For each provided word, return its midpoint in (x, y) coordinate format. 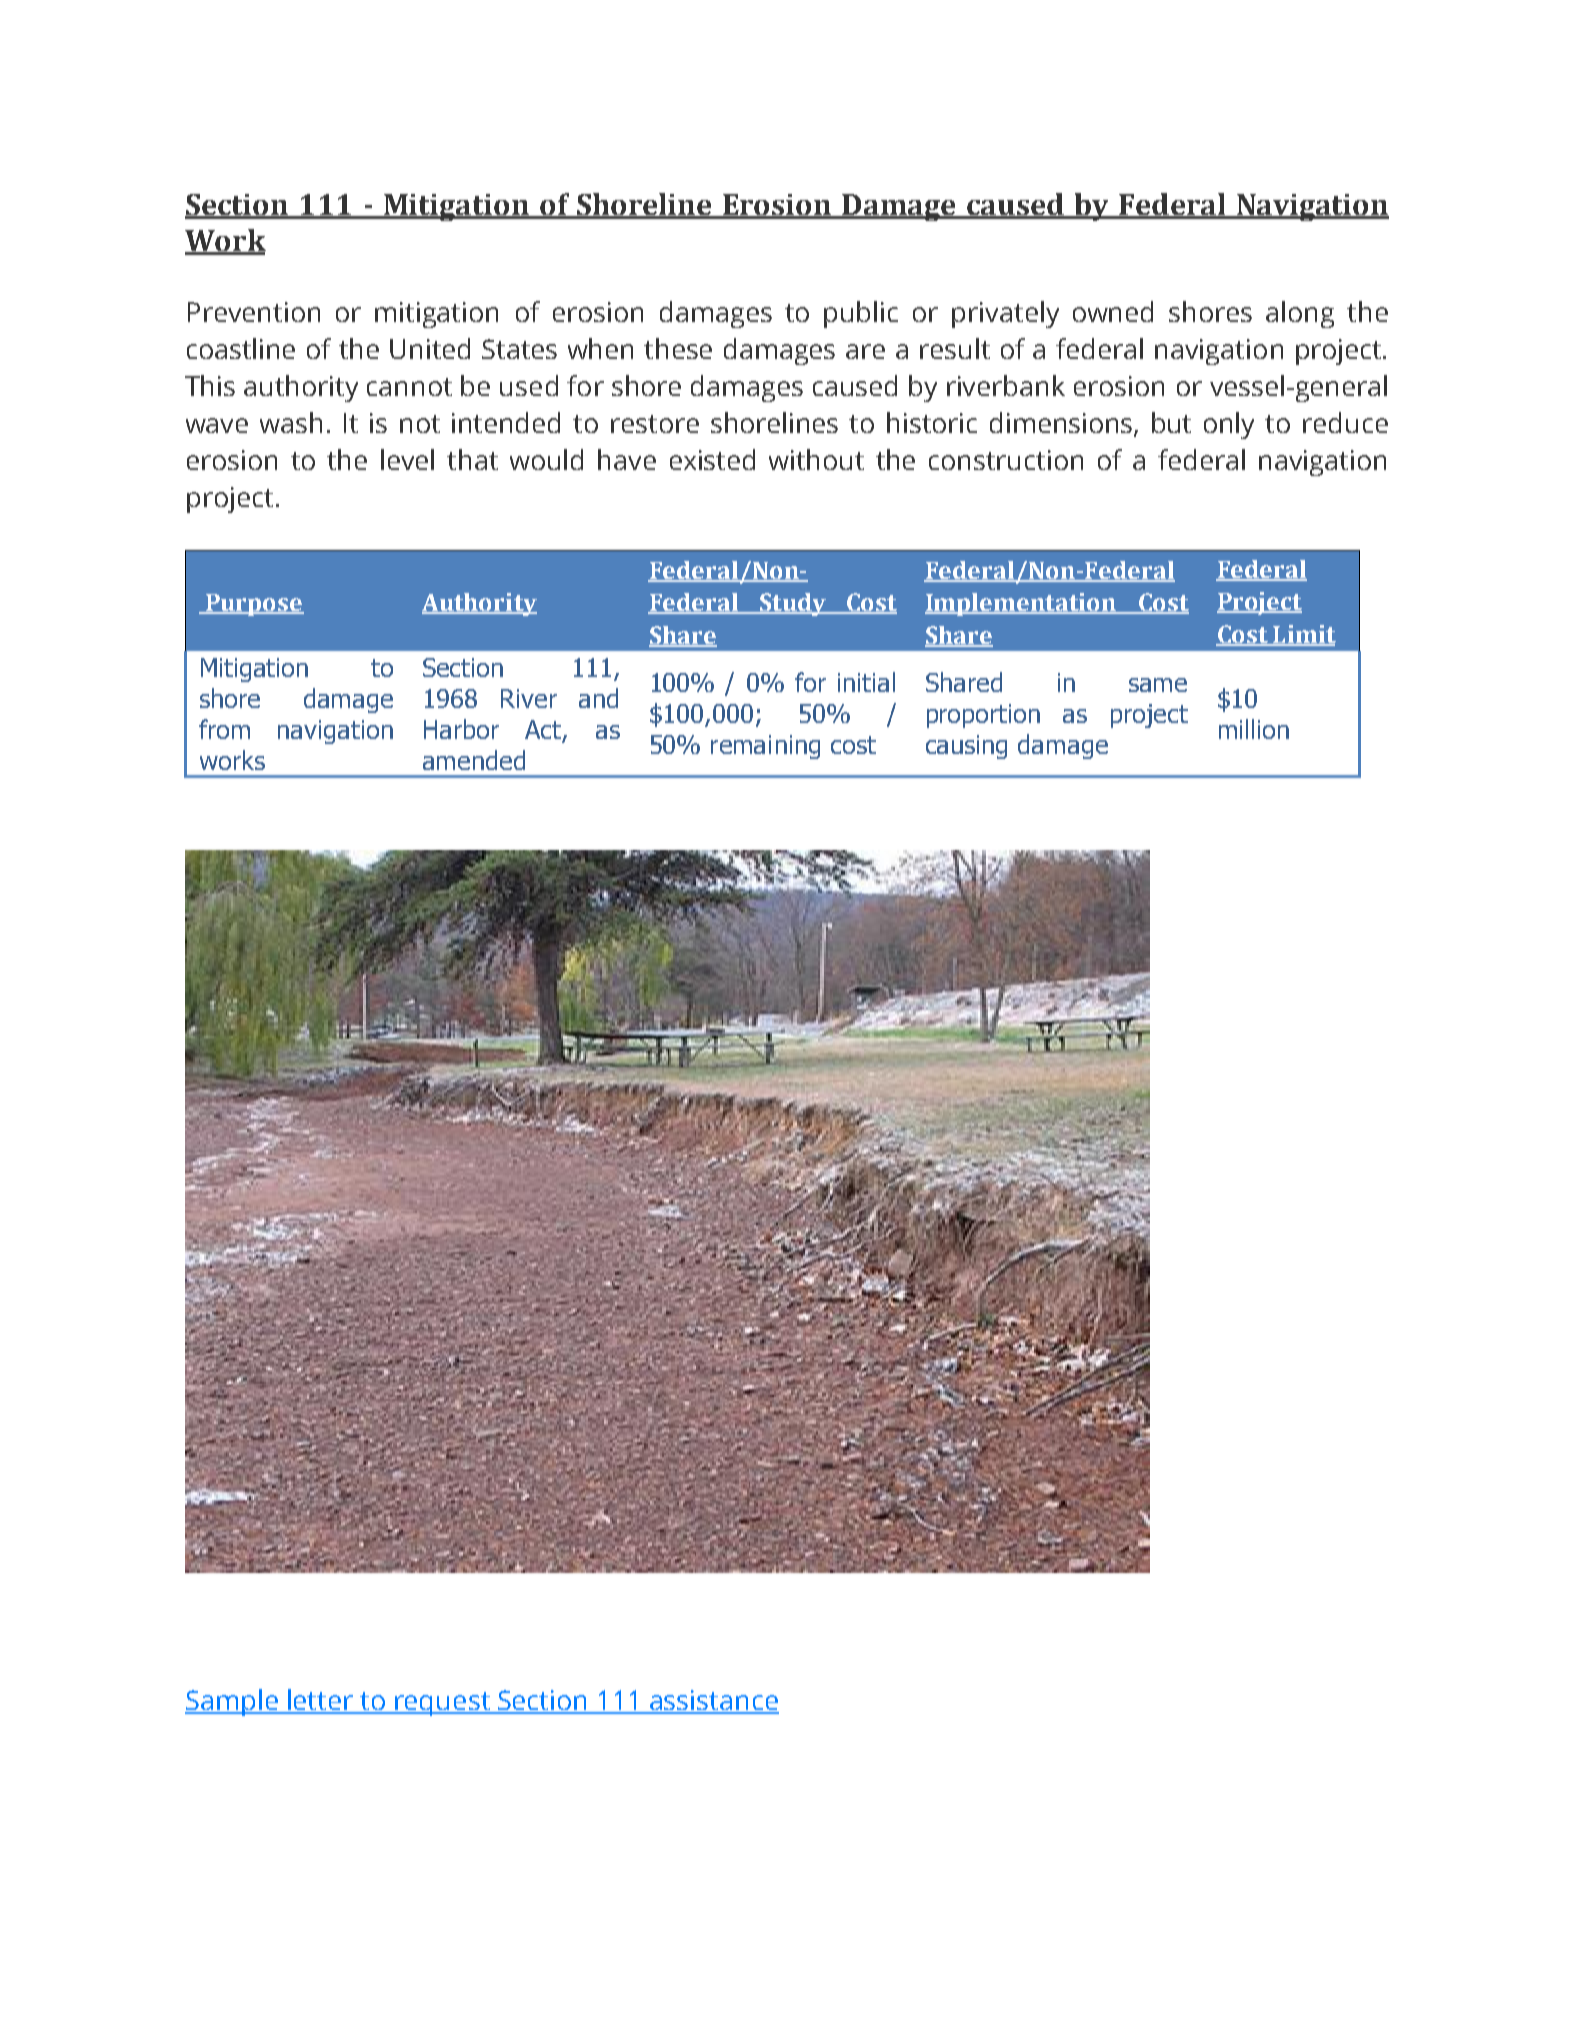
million (1254, 729)
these (678, 348)
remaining (765, 747)
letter (320, 1701)
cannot (409, 387)
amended (474, 760)
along (1300, 314)
